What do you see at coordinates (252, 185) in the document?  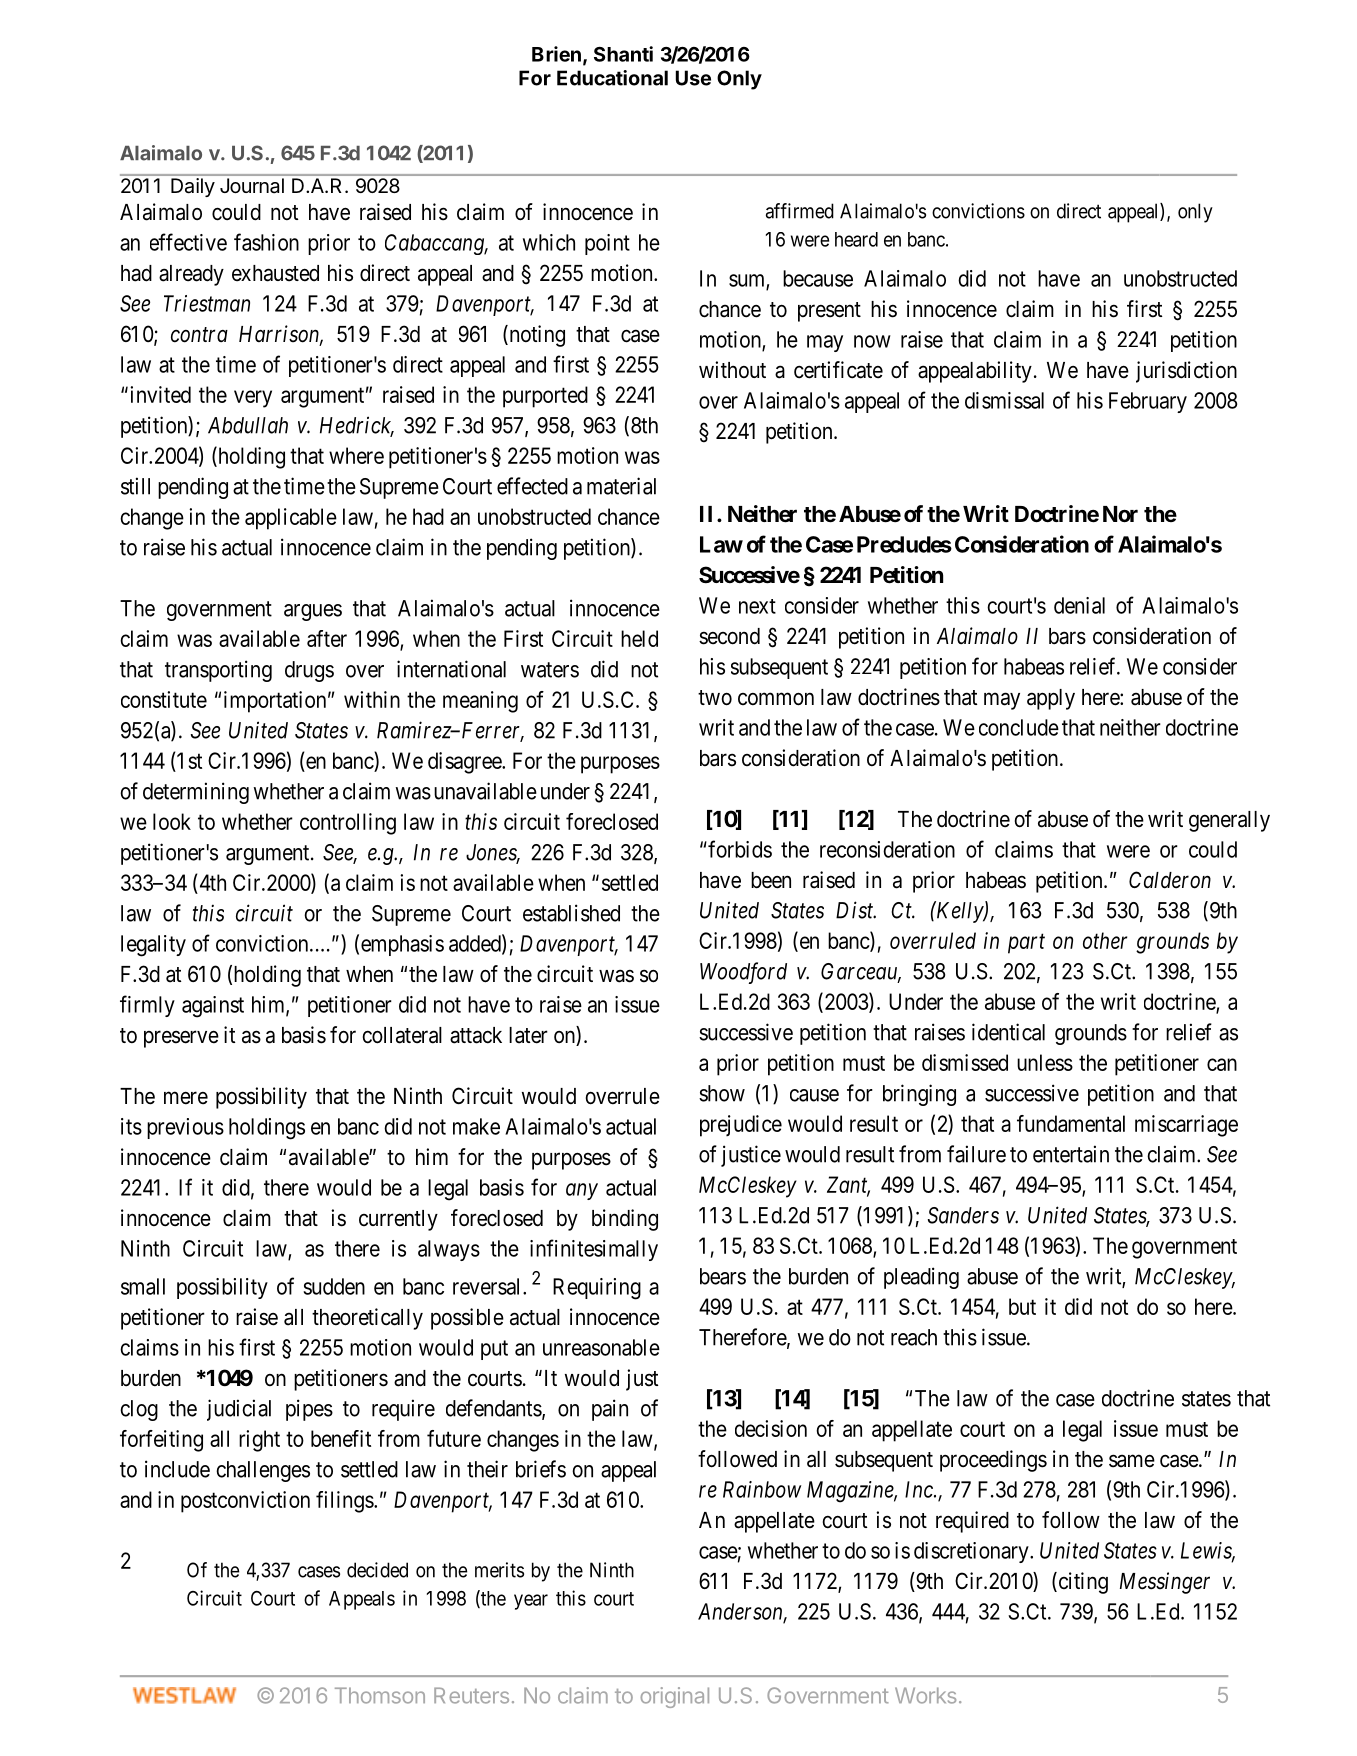 I see `Journal` at bounding box center [252, 185].
